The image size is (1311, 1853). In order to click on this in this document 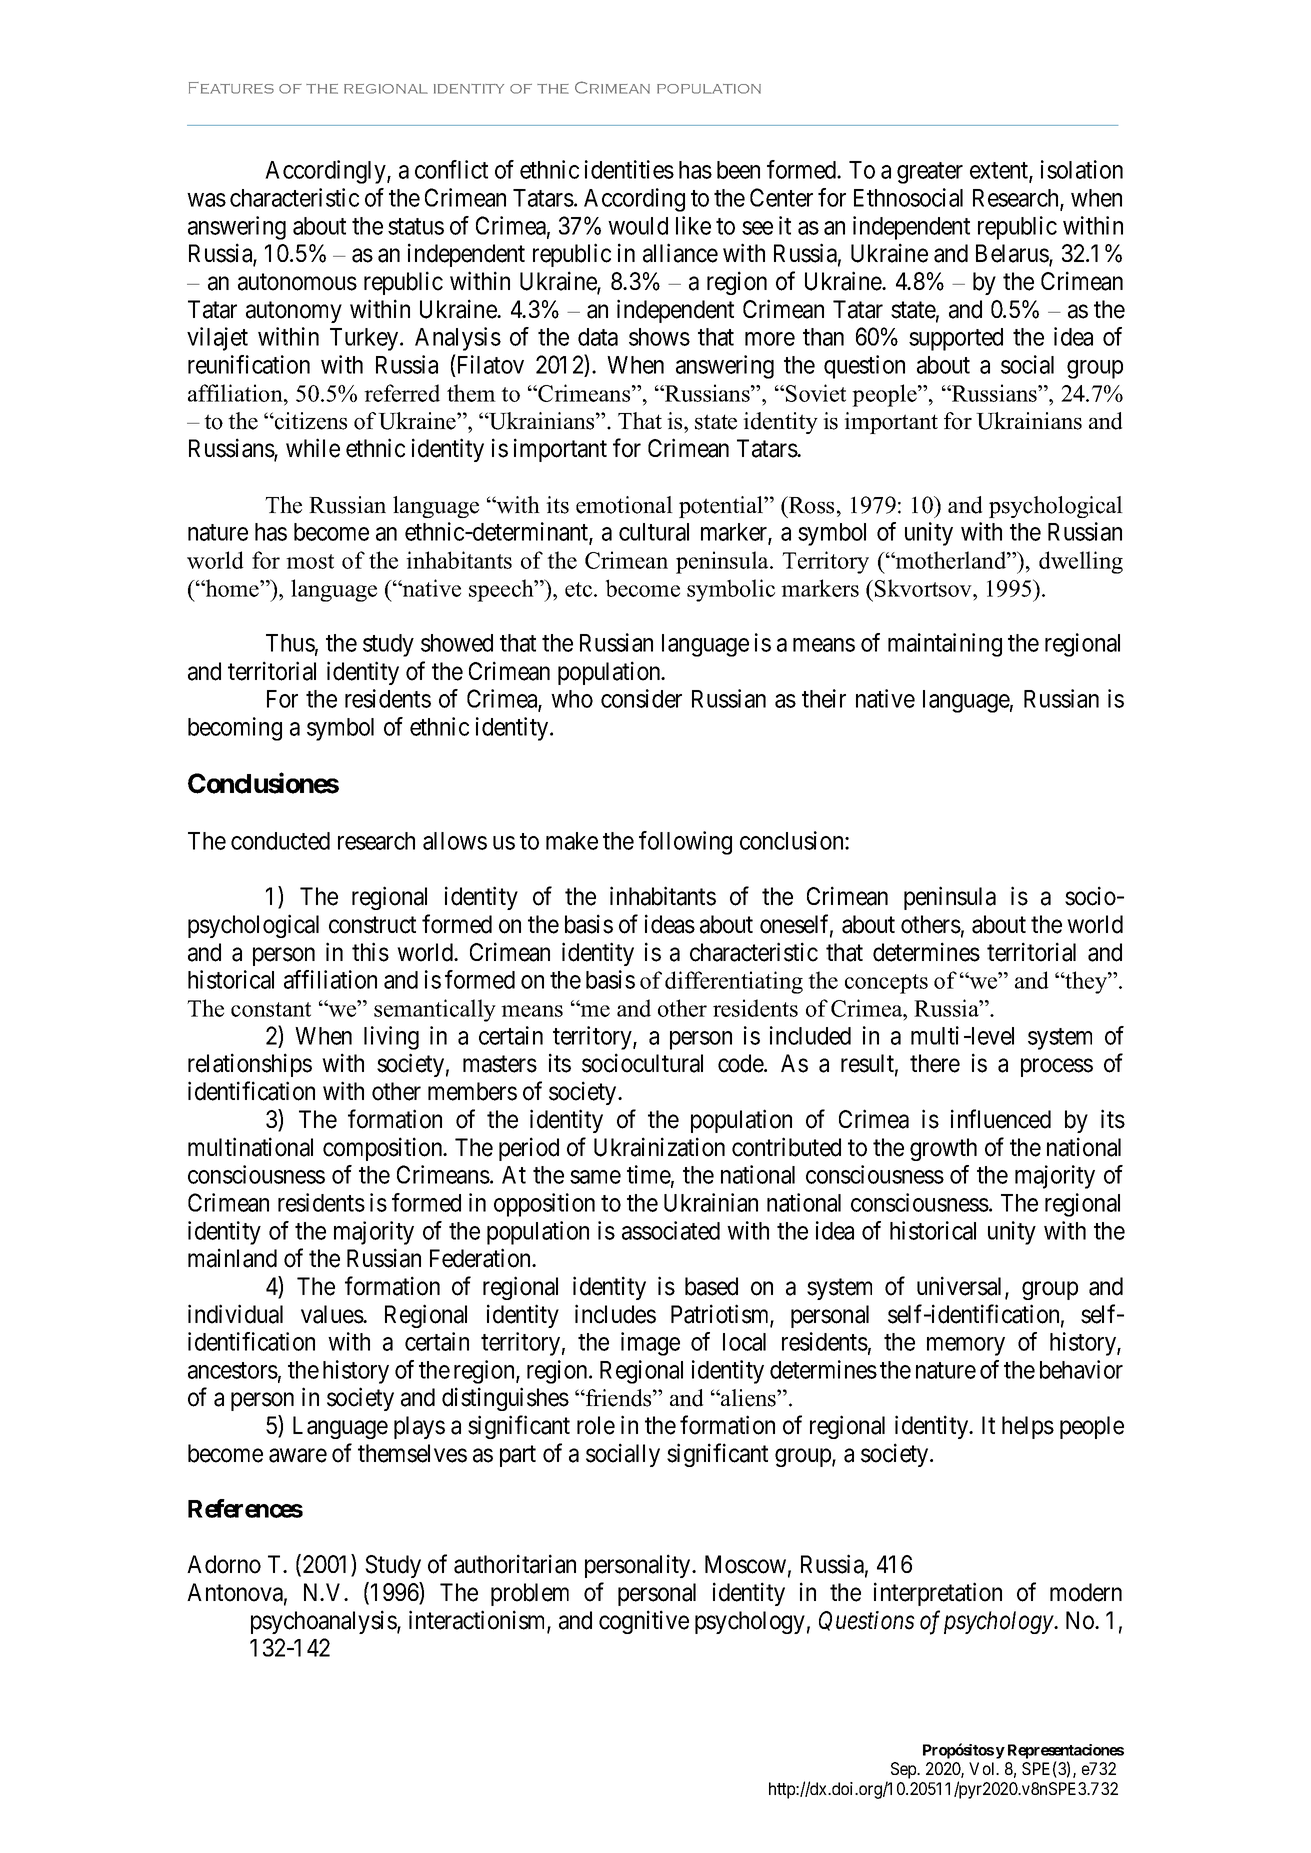, I will do `click(370, 952)`.
